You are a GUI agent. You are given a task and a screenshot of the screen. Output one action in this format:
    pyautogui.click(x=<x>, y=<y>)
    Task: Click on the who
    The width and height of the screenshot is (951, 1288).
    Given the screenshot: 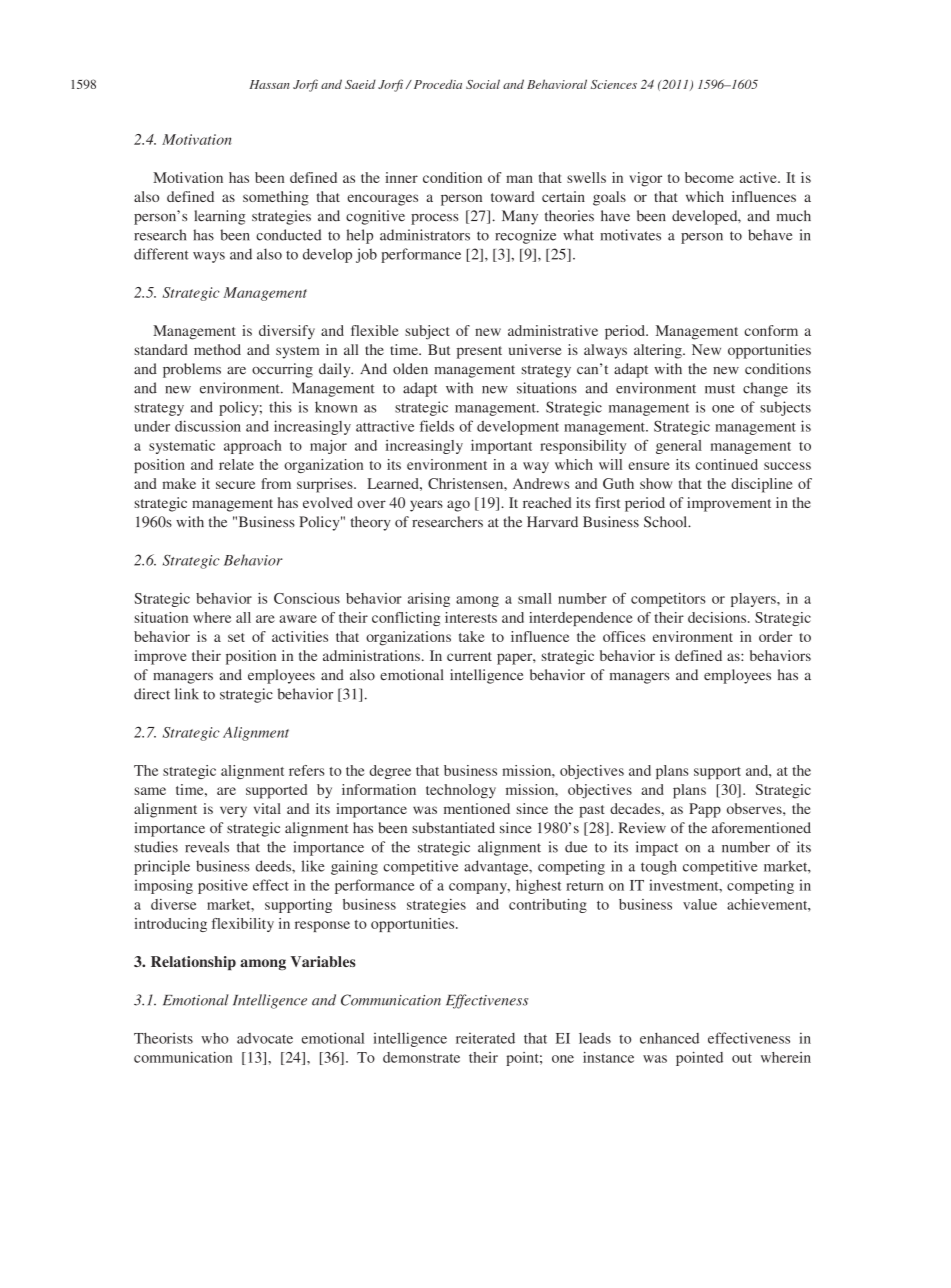 What is the action you would take?
    pyautogui.click(x=215, y=1038)
